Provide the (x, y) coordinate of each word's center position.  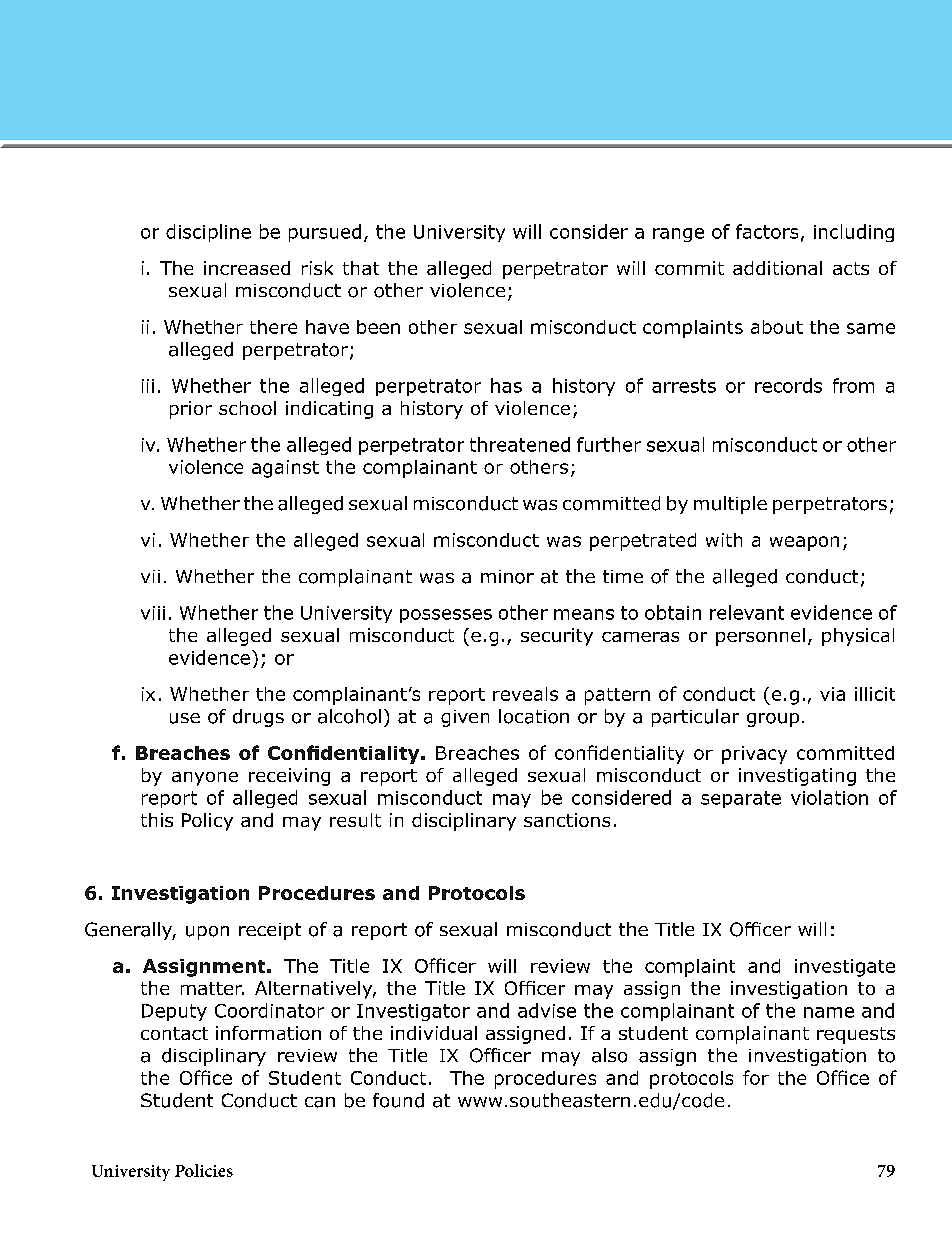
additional (777, 268)
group (773, 720)
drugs (258, 718)
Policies (204, 1170)
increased (247, 268)
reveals (525, 694)
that (361, 268)
